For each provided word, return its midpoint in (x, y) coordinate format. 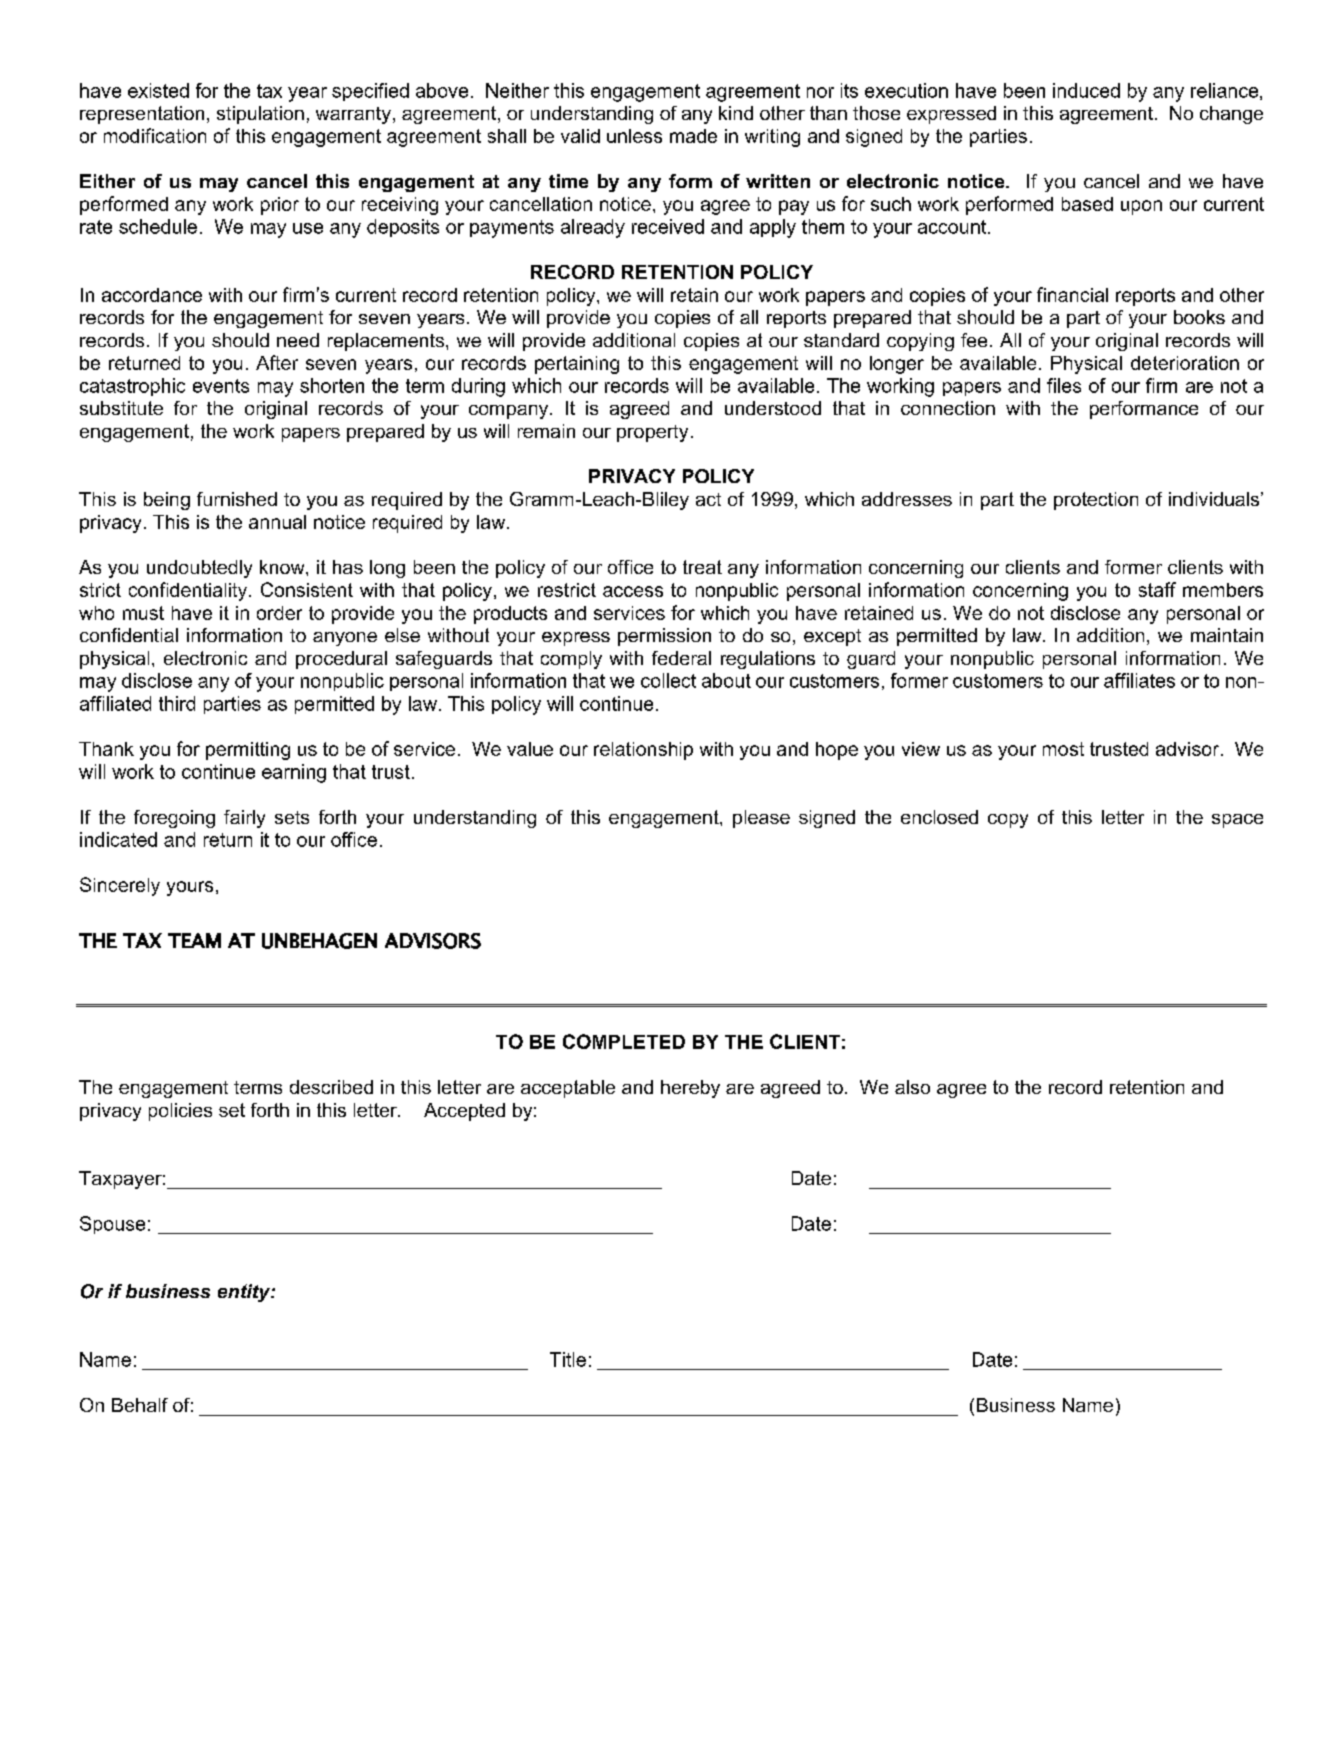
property (652, 433)
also (912, 1087)
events (221, 386)
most (1063, 749)
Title (568, 1359)
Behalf (140, 1405)
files (1064, 385)
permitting (248, 751)
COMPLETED (624, 1041)
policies (180, 1112)
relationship (643, 751)
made (693, 136)
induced (1086, 90)
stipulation (260, 115)
